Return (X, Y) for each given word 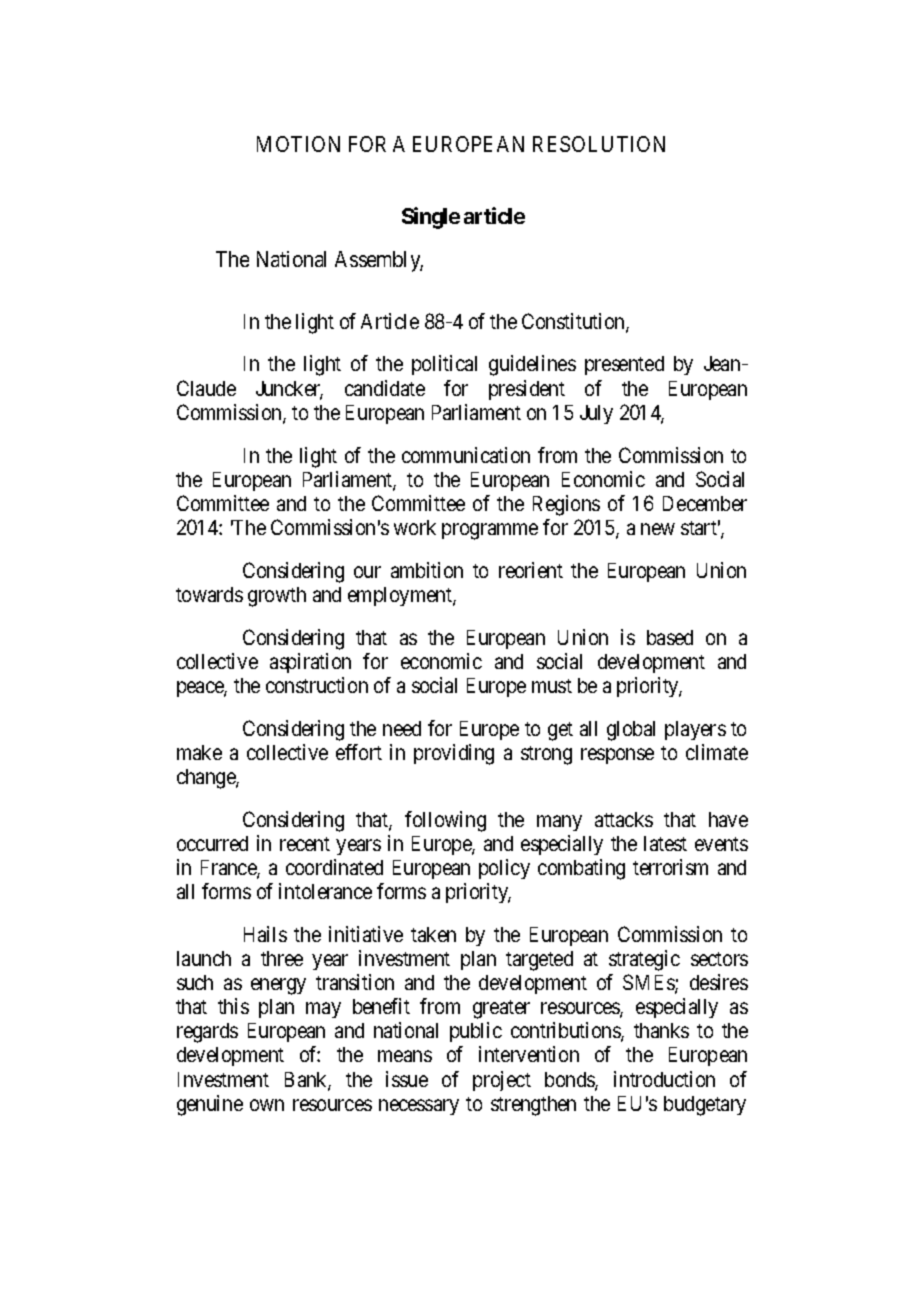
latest (665, 843)
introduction (664, 1079)
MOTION (298, 144)
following (445, 821)
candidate (385, 388)
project (502, 1081)
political (444, 365)
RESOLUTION (599, 144)
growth (277, 597)
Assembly (379, 261)
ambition (427, 570)
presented (624, 365)
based (670, 637)
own (267, 1105)
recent (305, 844)
